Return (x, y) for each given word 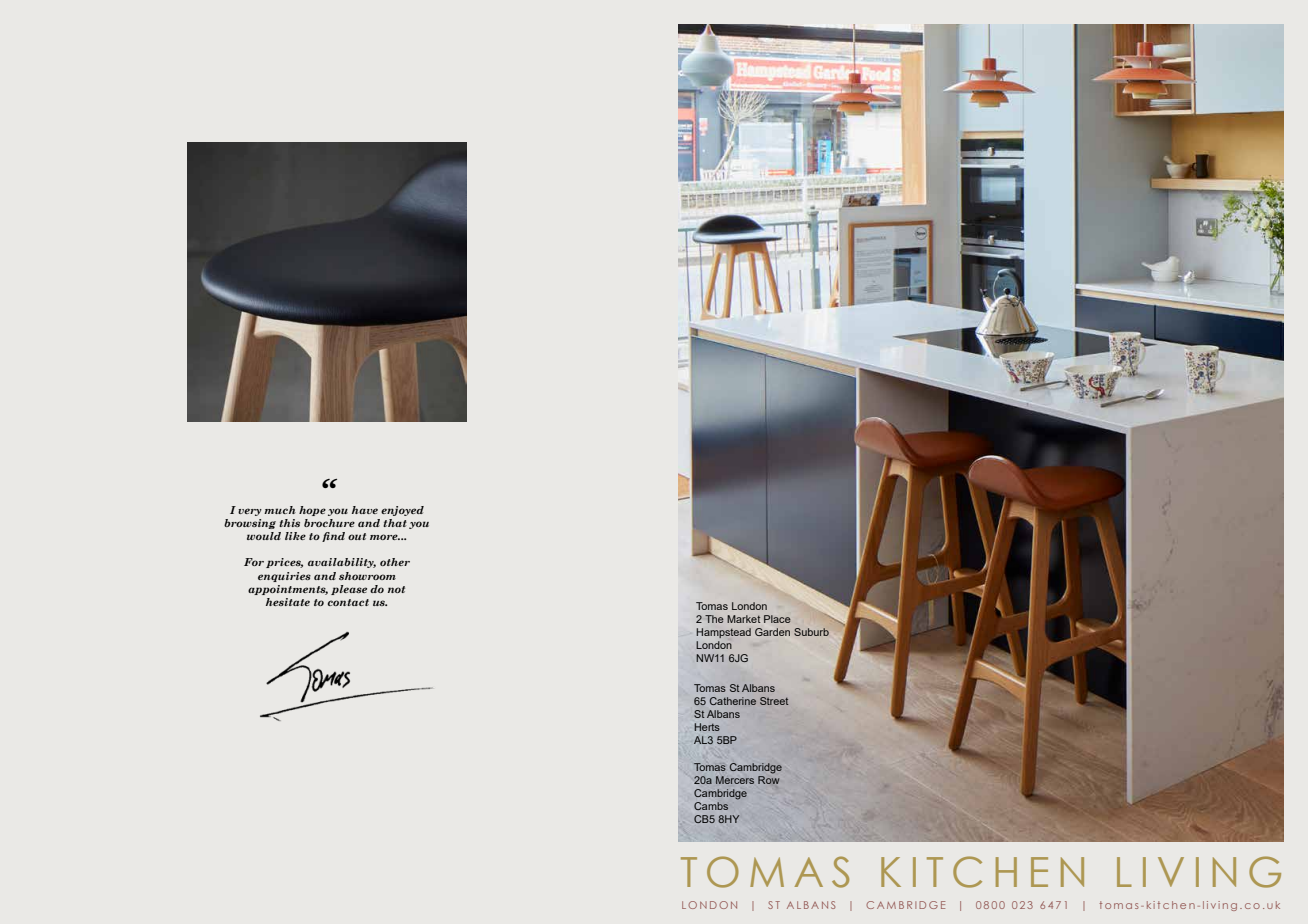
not (396, 589)
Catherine (733, 701)
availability (342, 563)
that (395, 523)
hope (312, 511)
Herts (707, 727)
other (395, 562)
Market (743, 619)
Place (777, 619)
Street (774, 701)
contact (348, 602)
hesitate (288, 602)
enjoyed (402, 511)
